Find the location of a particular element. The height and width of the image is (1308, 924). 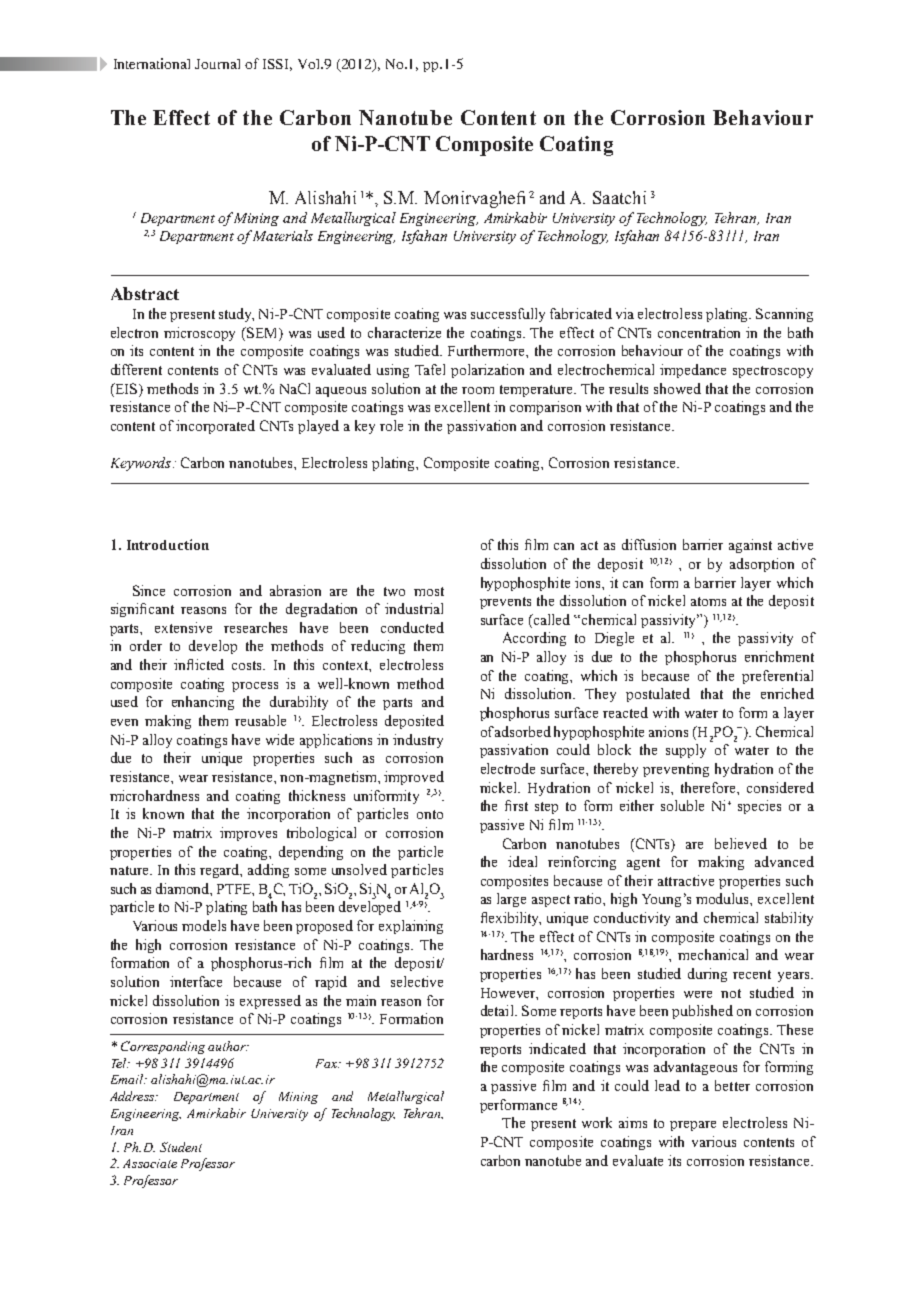

most is located at coordinates (429, 591).
